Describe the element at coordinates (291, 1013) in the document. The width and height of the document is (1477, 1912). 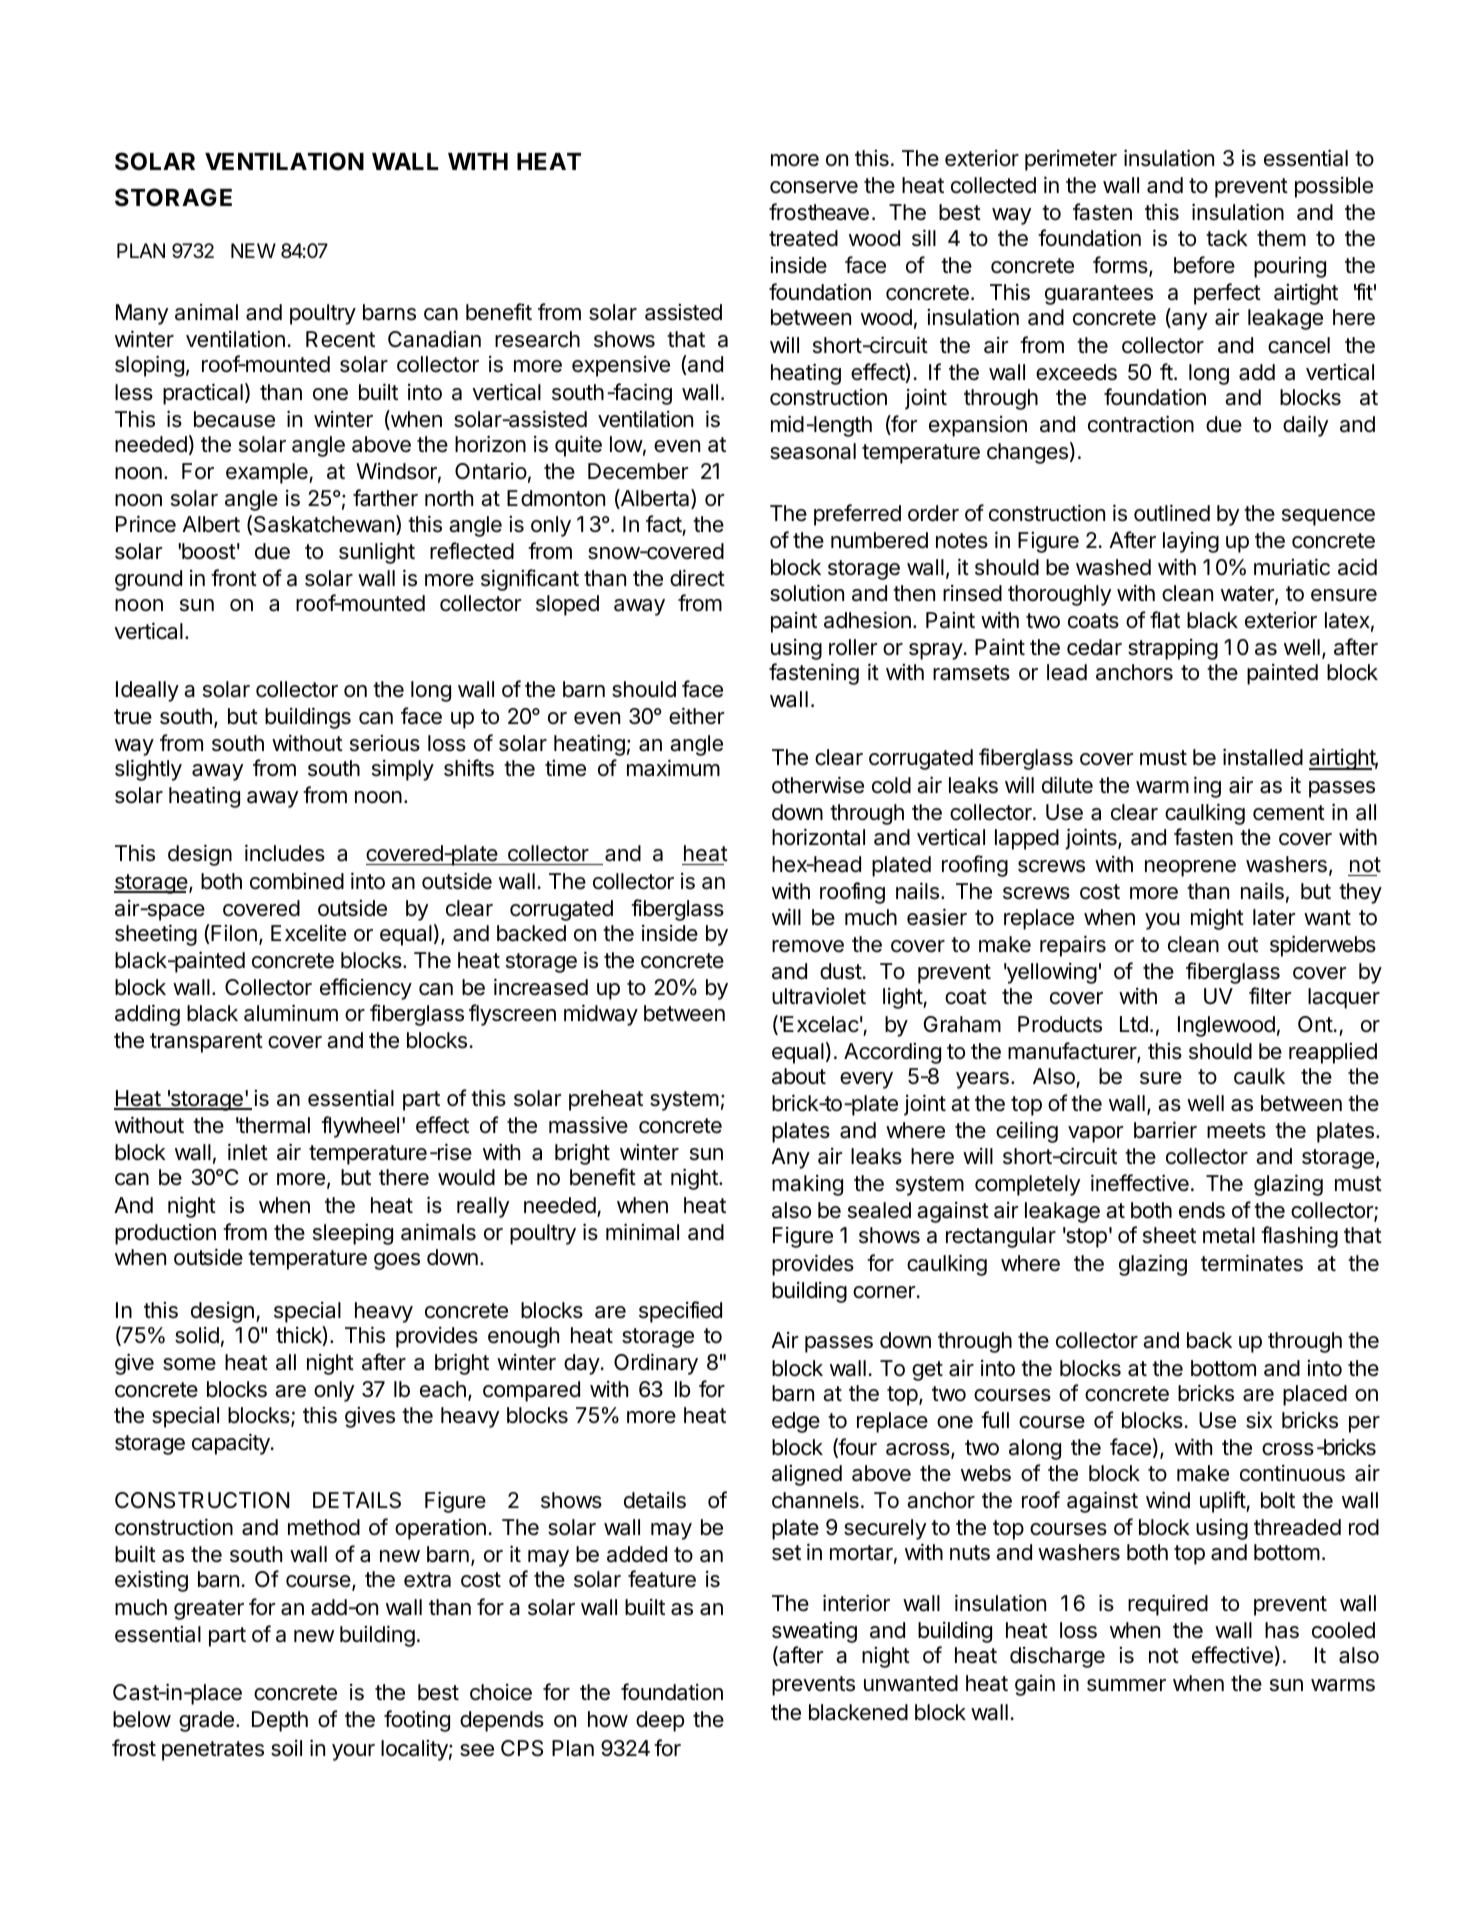
I see `aluminum` at that location.
